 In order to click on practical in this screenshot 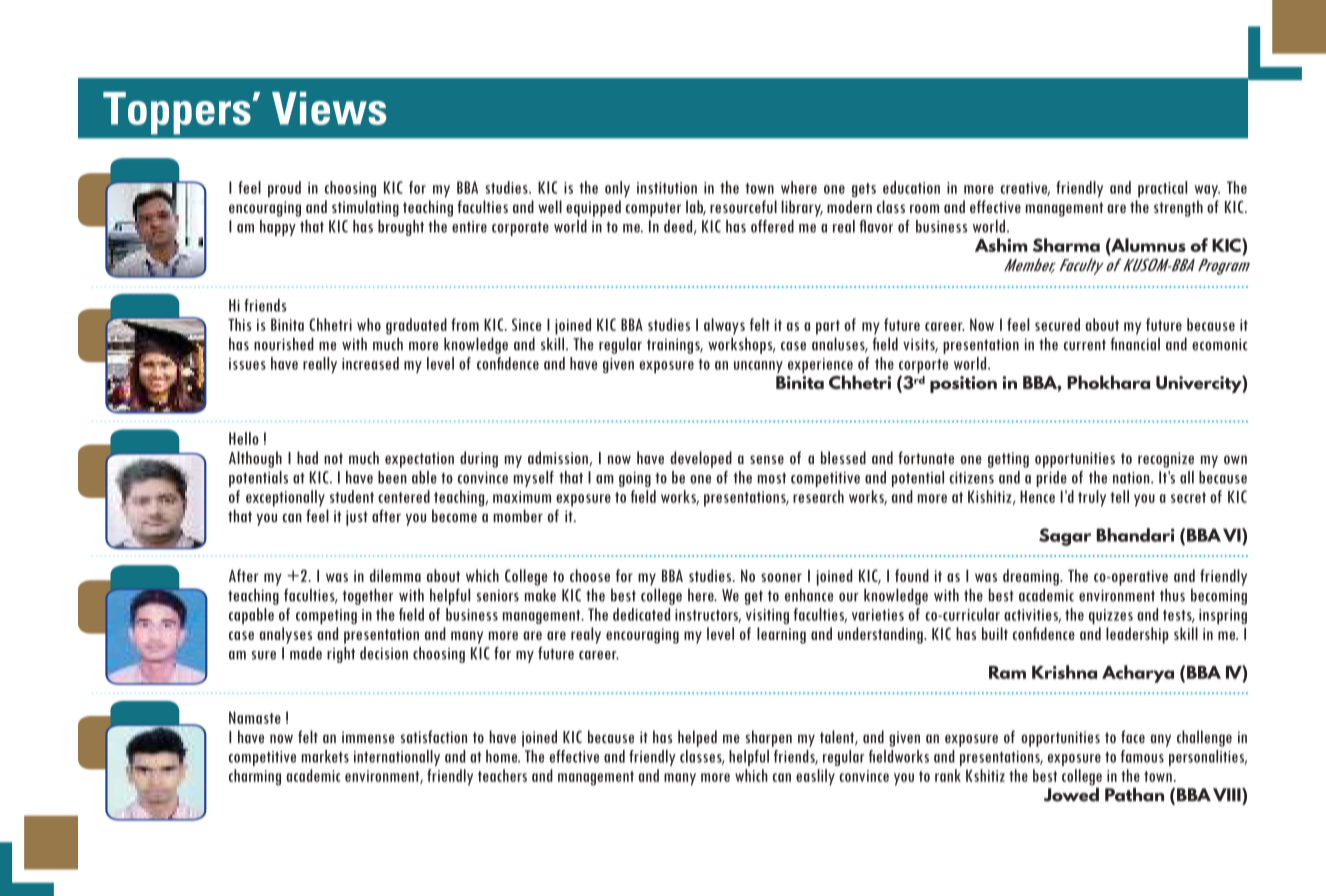, I will do `click(1162, 189)`.
